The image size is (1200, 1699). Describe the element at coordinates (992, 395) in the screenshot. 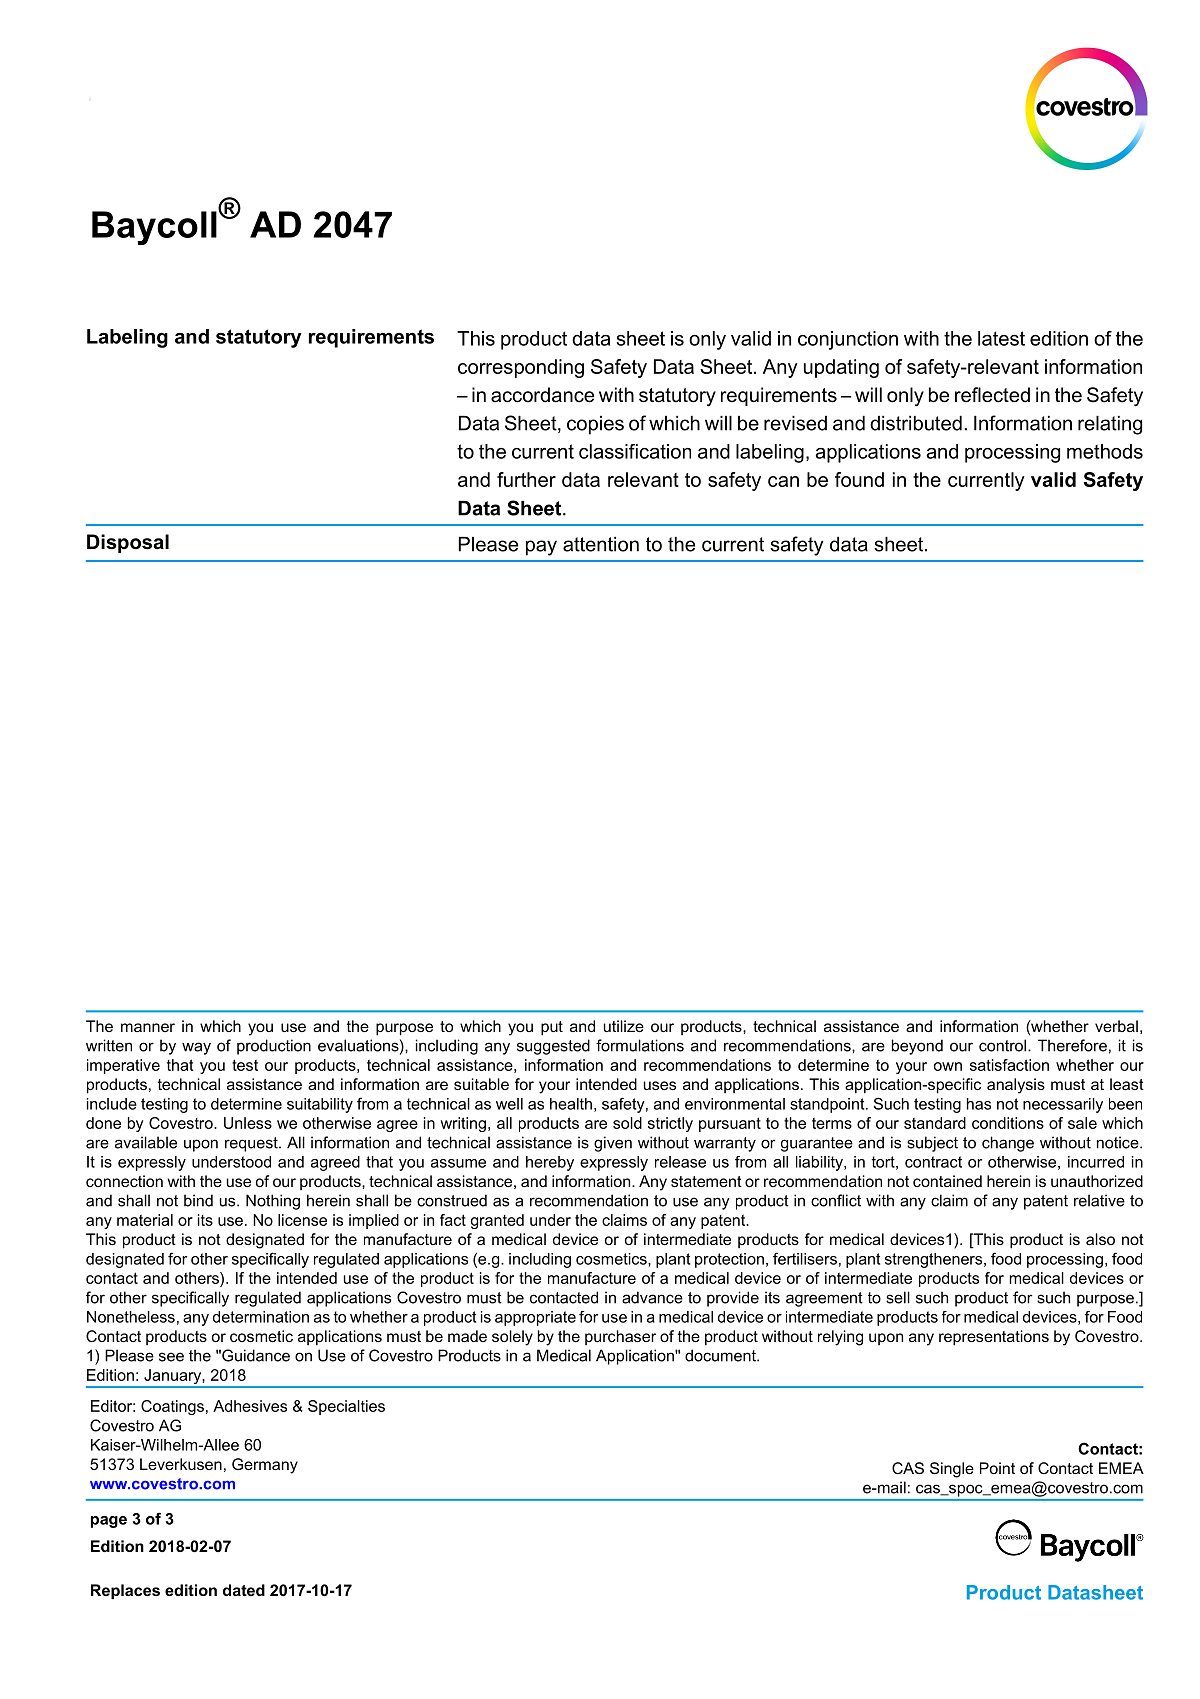

I see `reflected` at that location.
